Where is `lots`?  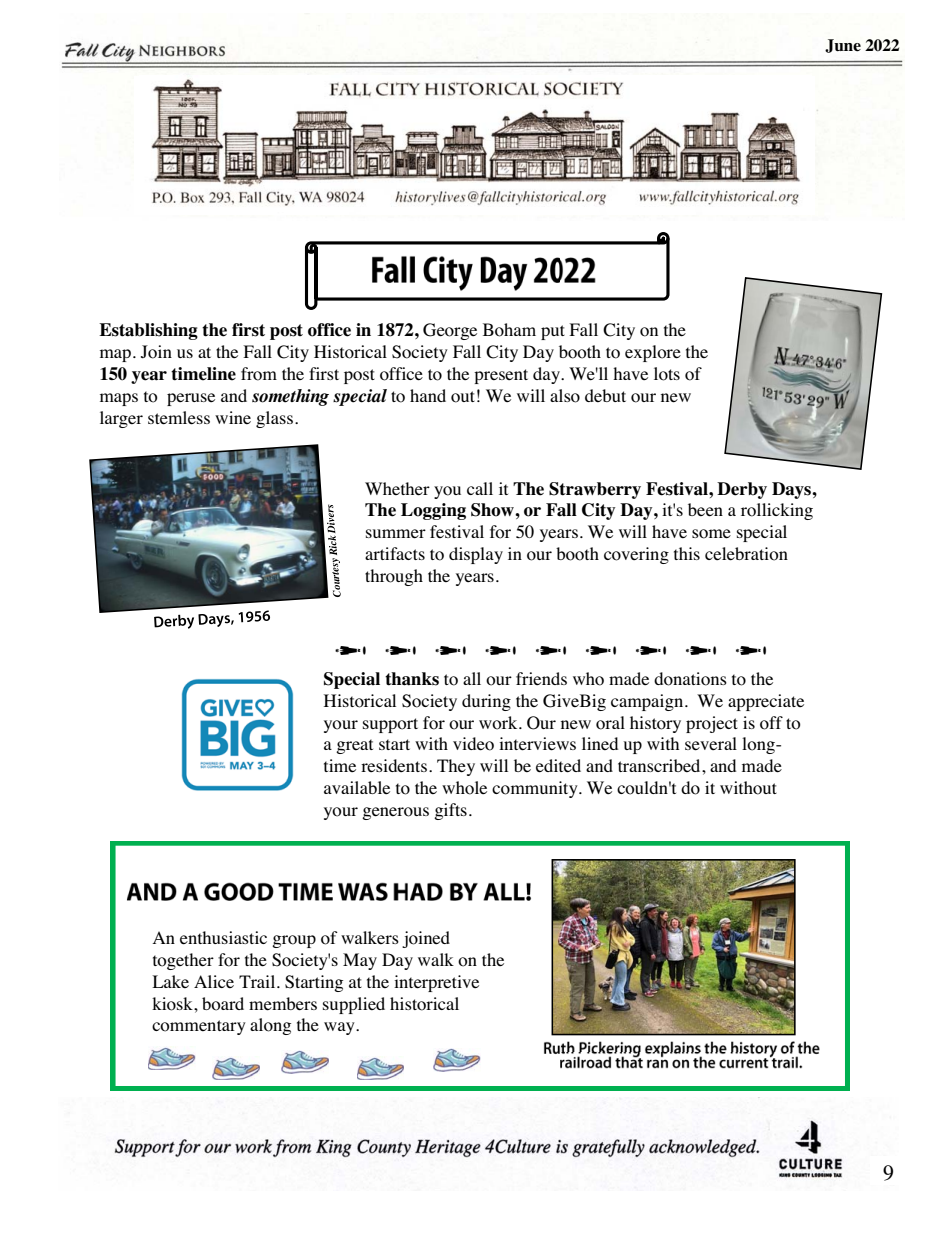
lots is located at coordinates (667, 374).
